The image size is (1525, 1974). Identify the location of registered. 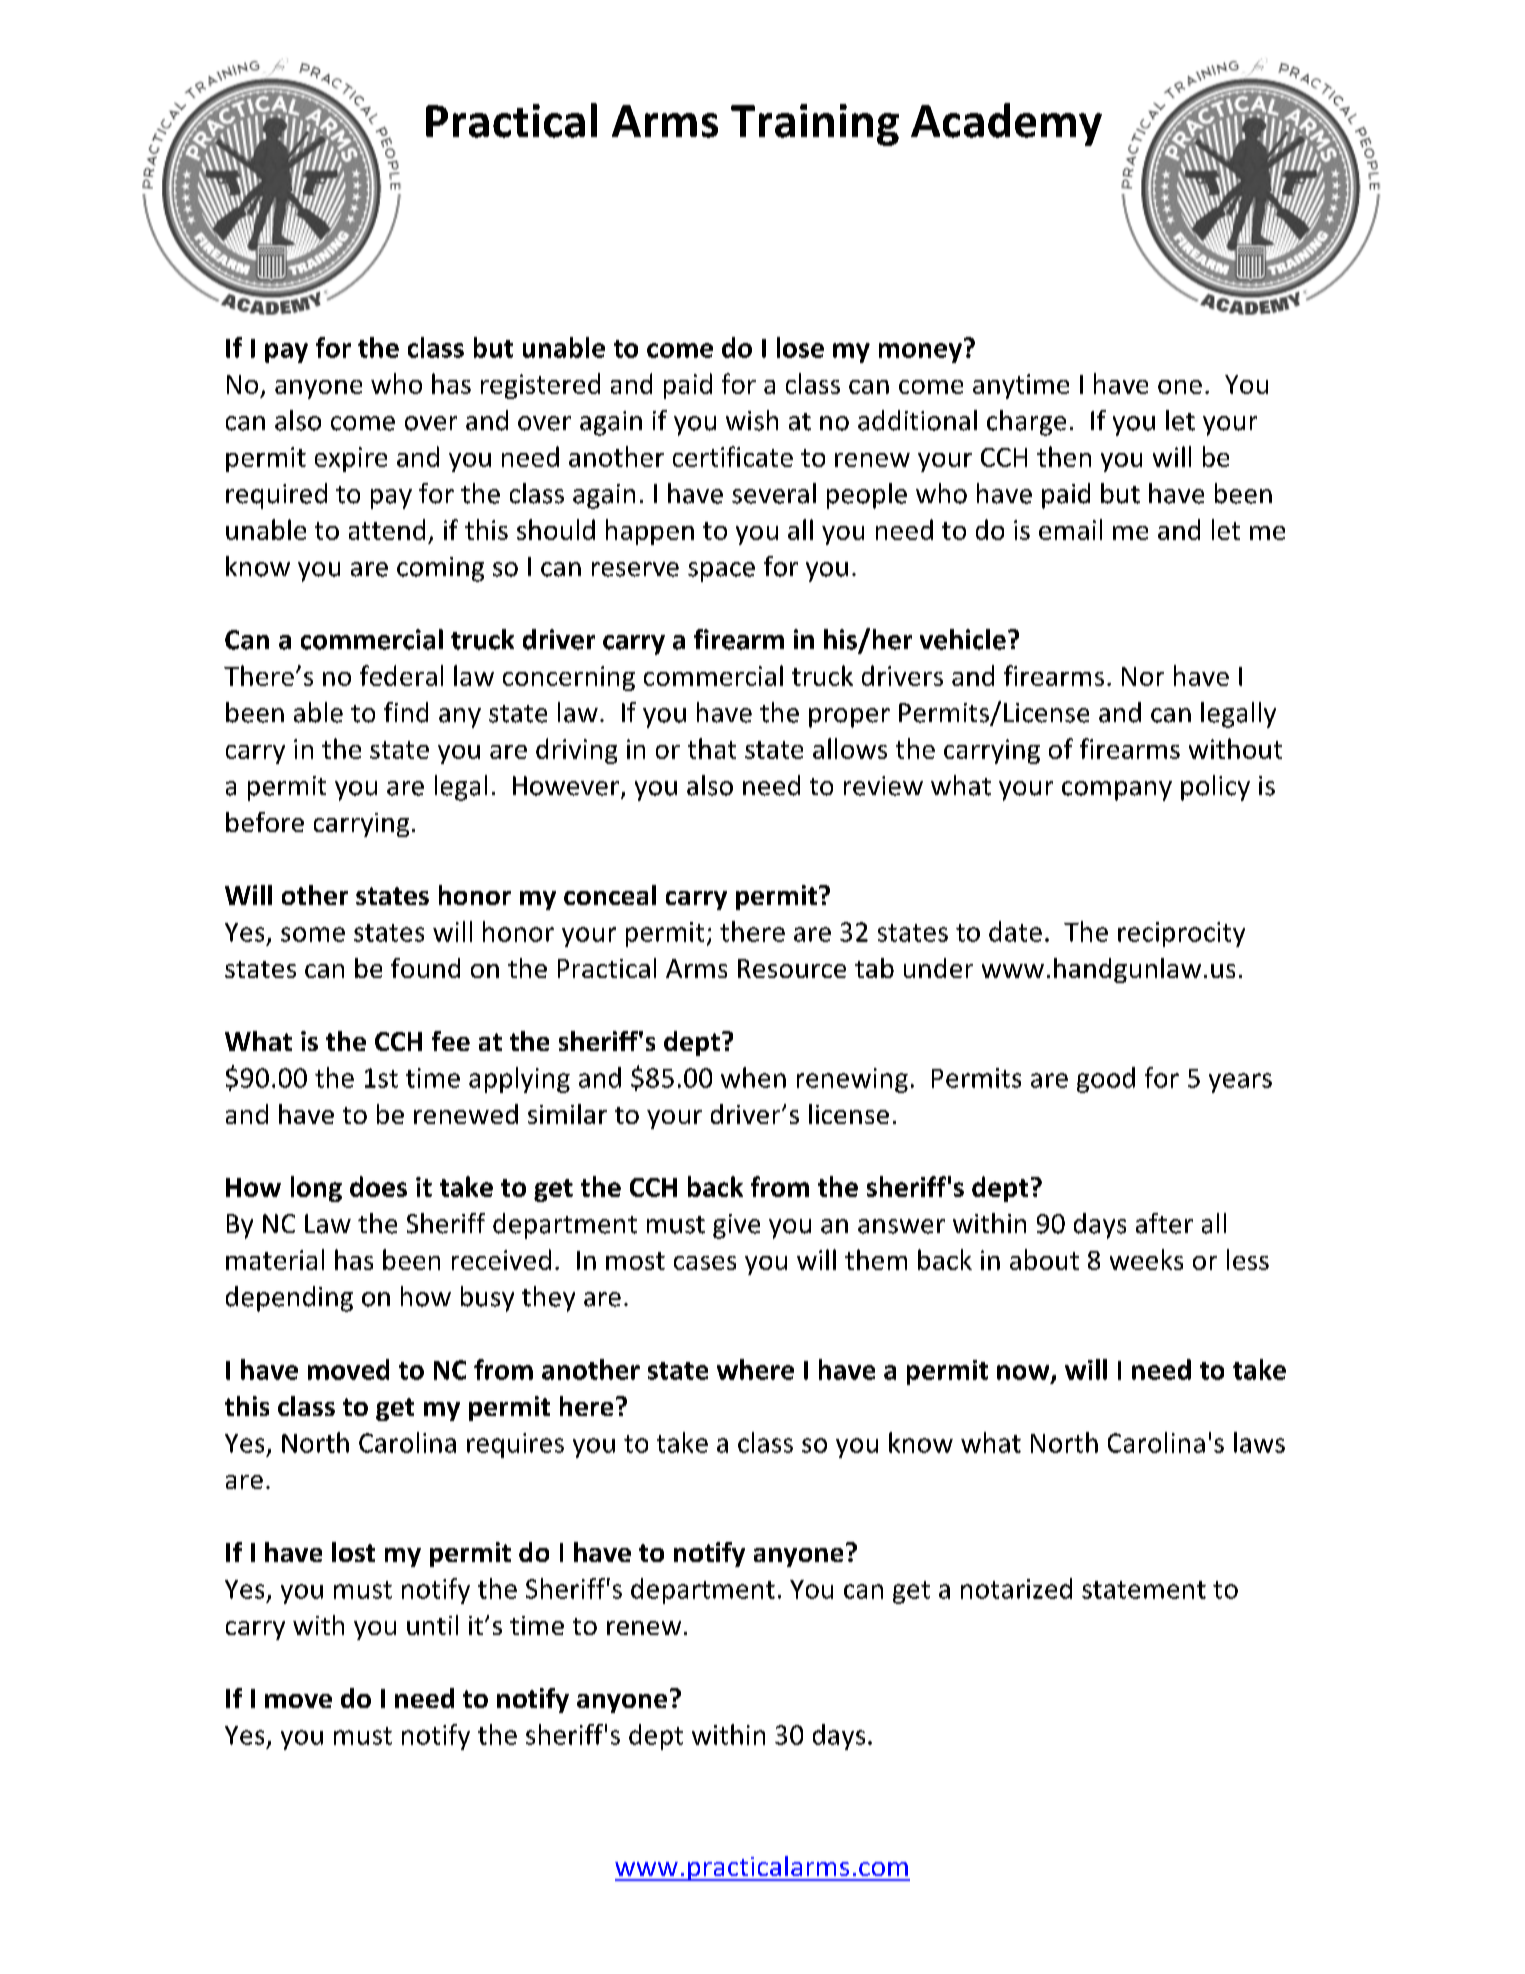
(540, 386).
